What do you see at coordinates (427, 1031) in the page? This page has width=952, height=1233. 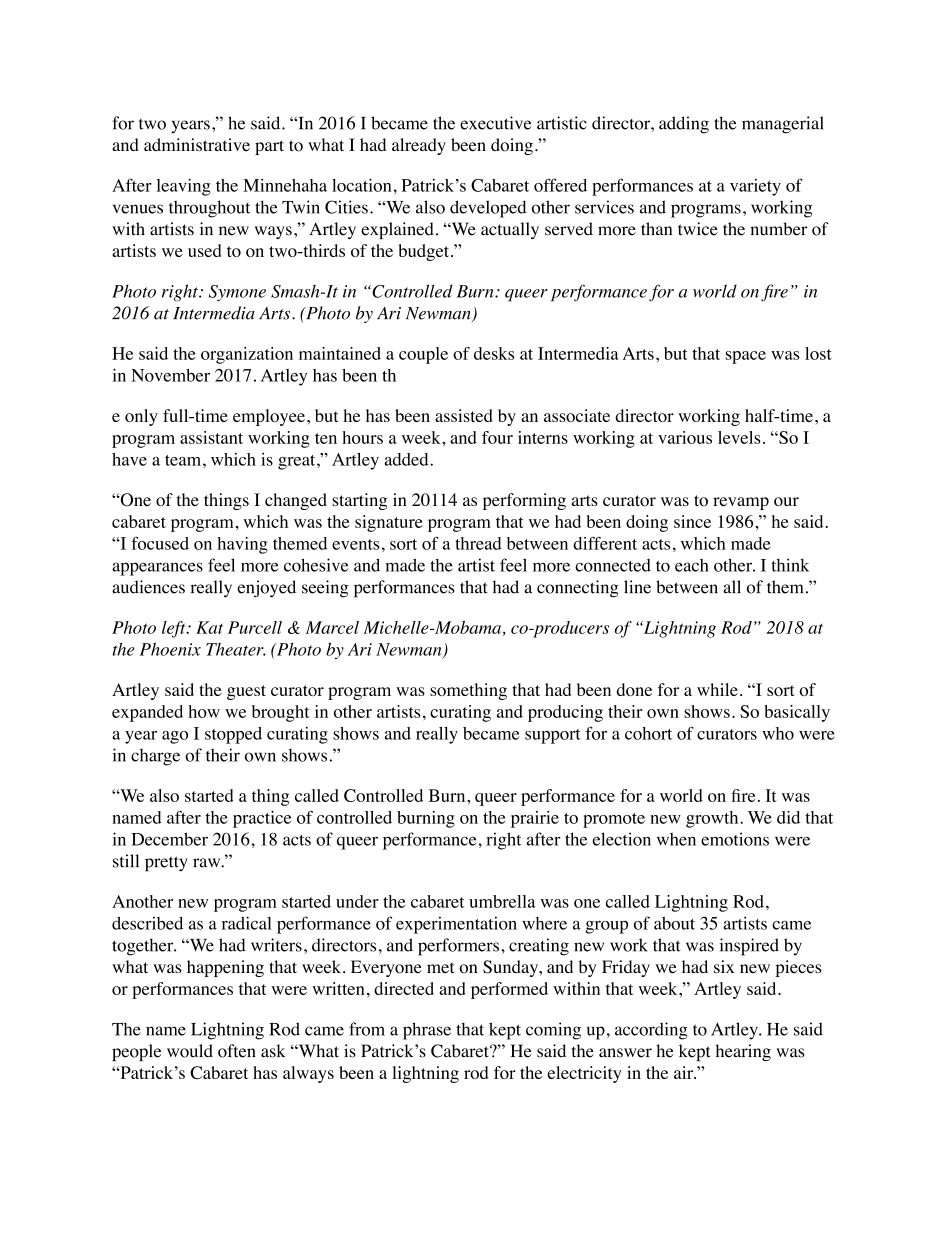 I see `phrase` at bounding box center [427, 1031].
